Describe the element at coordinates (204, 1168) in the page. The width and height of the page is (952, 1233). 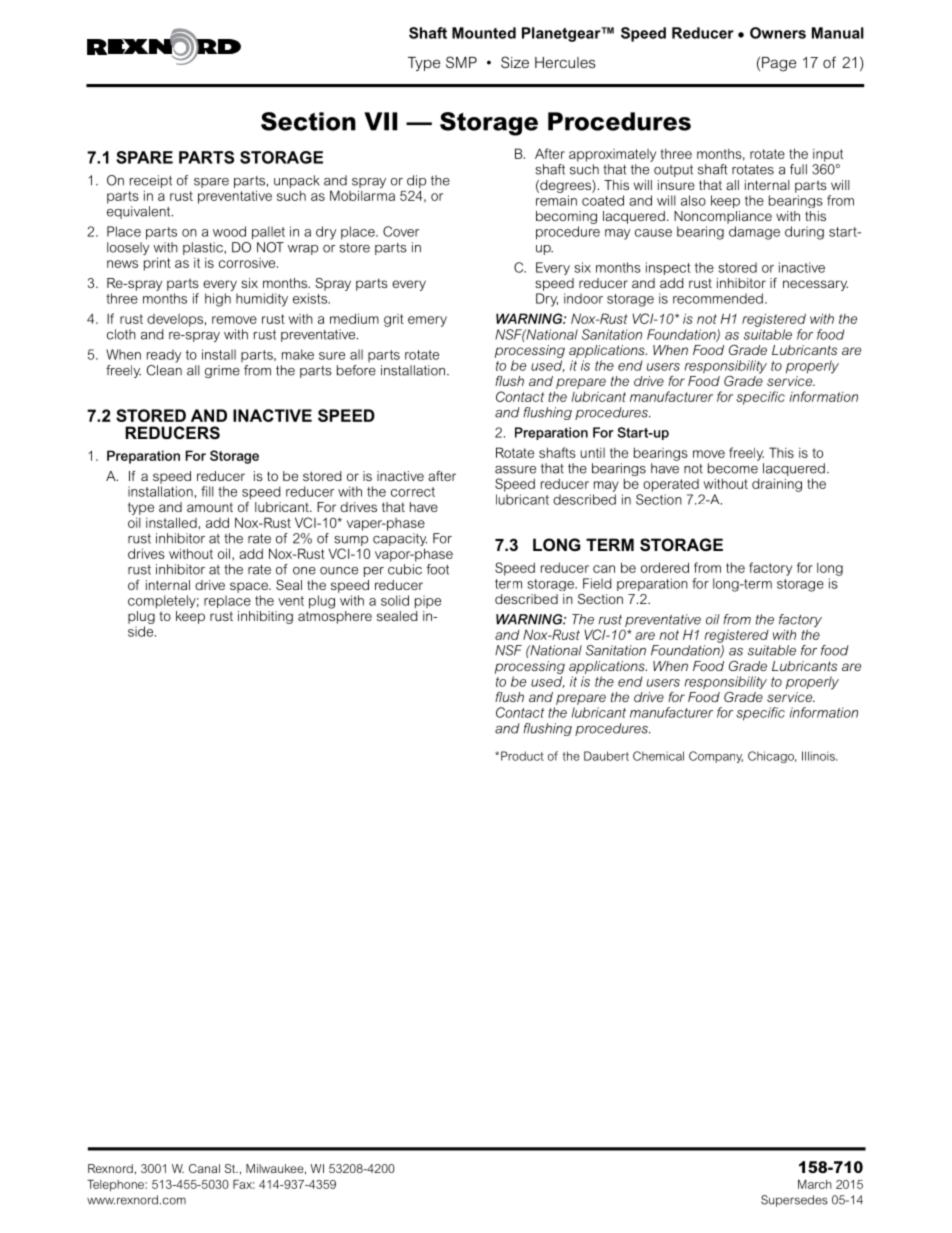
I see `Canal` at that location.
